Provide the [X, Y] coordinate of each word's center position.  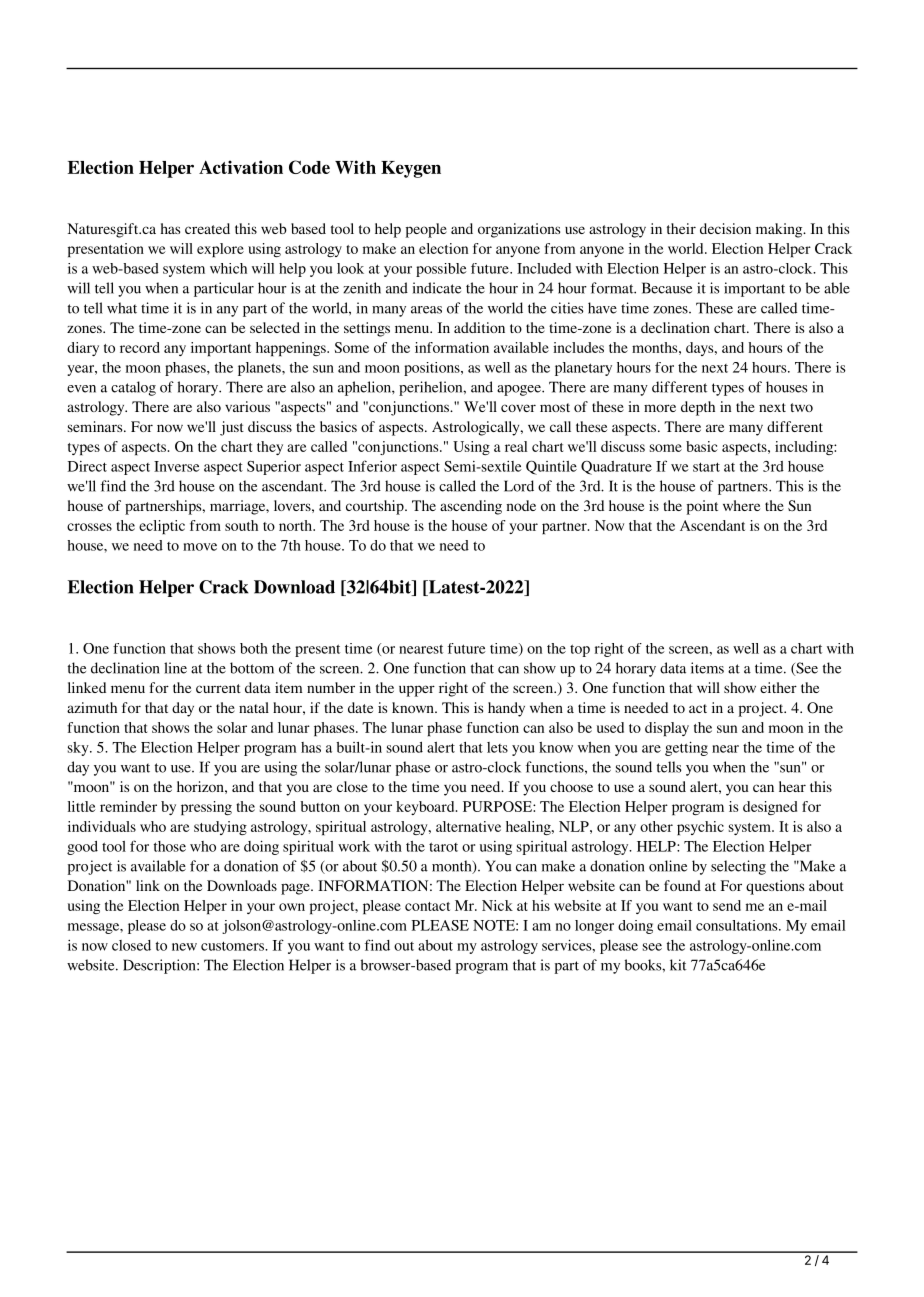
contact [427, 906]
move [200, 547]
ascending [471, 507]
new [184, 947]
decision [725, 228]
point [702, 507]
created [207, 228]
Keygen [411, 169]
